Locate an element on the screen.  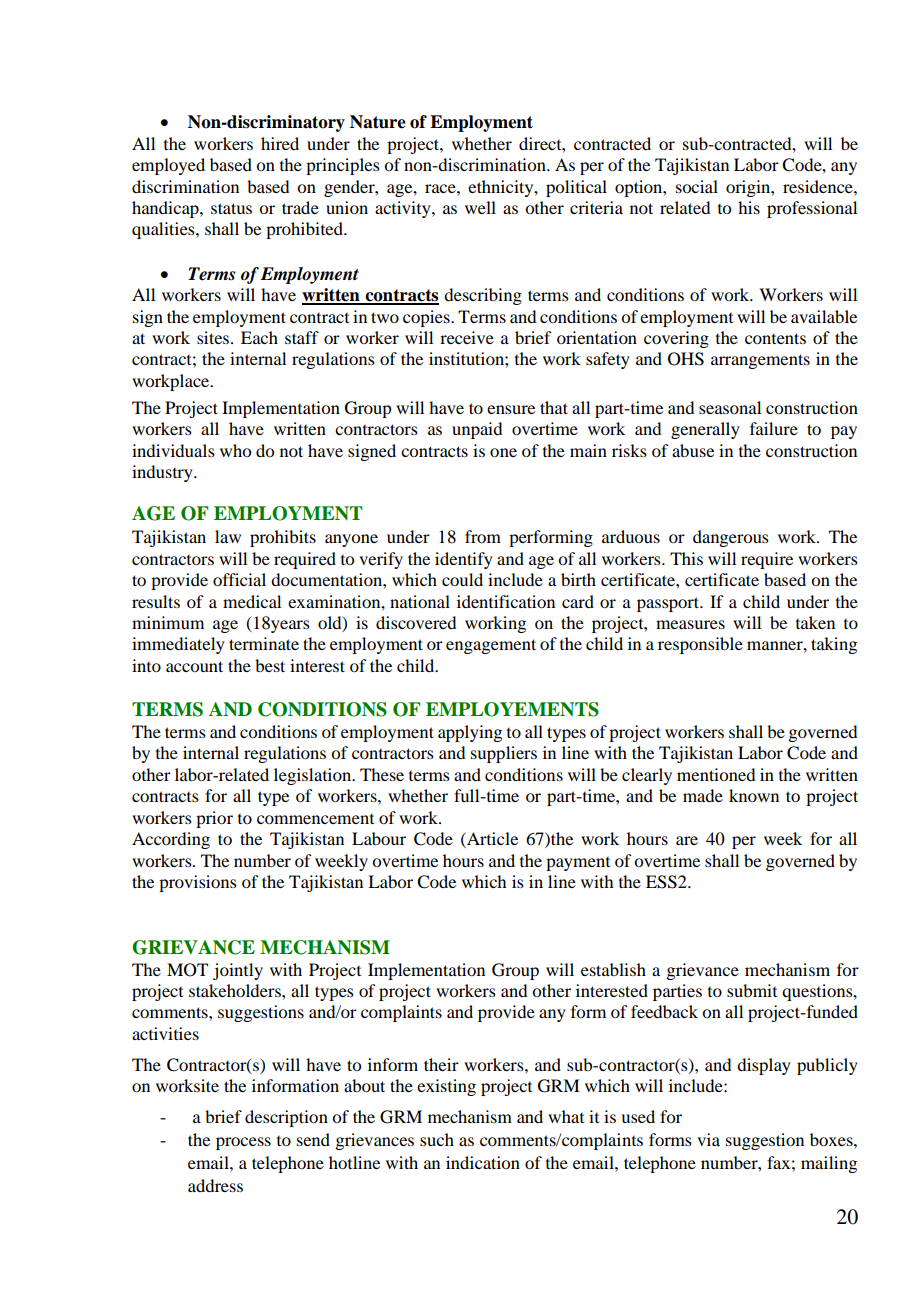
process is located at coordinates (243, 1143).
